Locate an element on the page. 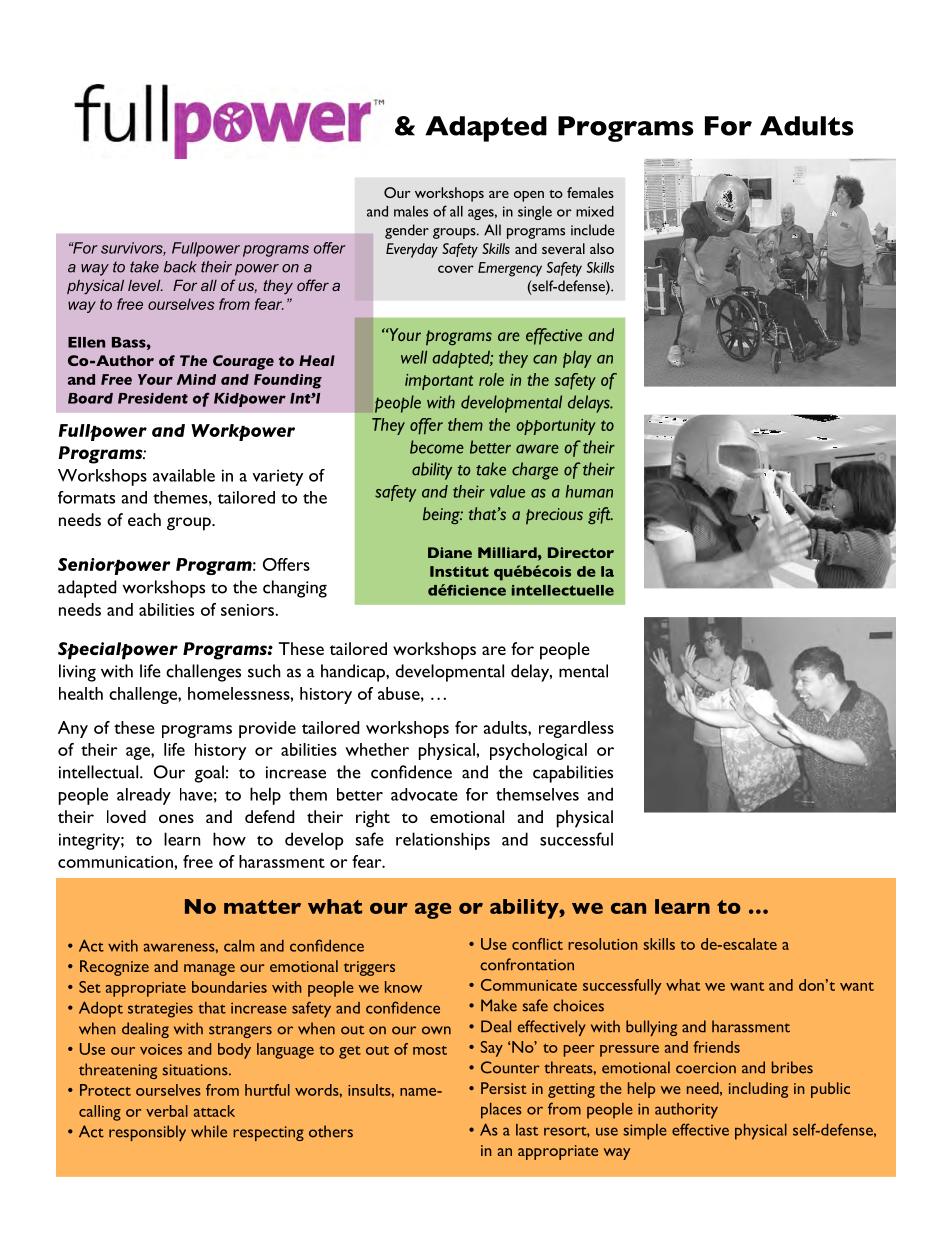 The image size is (952, 1233). each is located at coordinates (144, 519).
